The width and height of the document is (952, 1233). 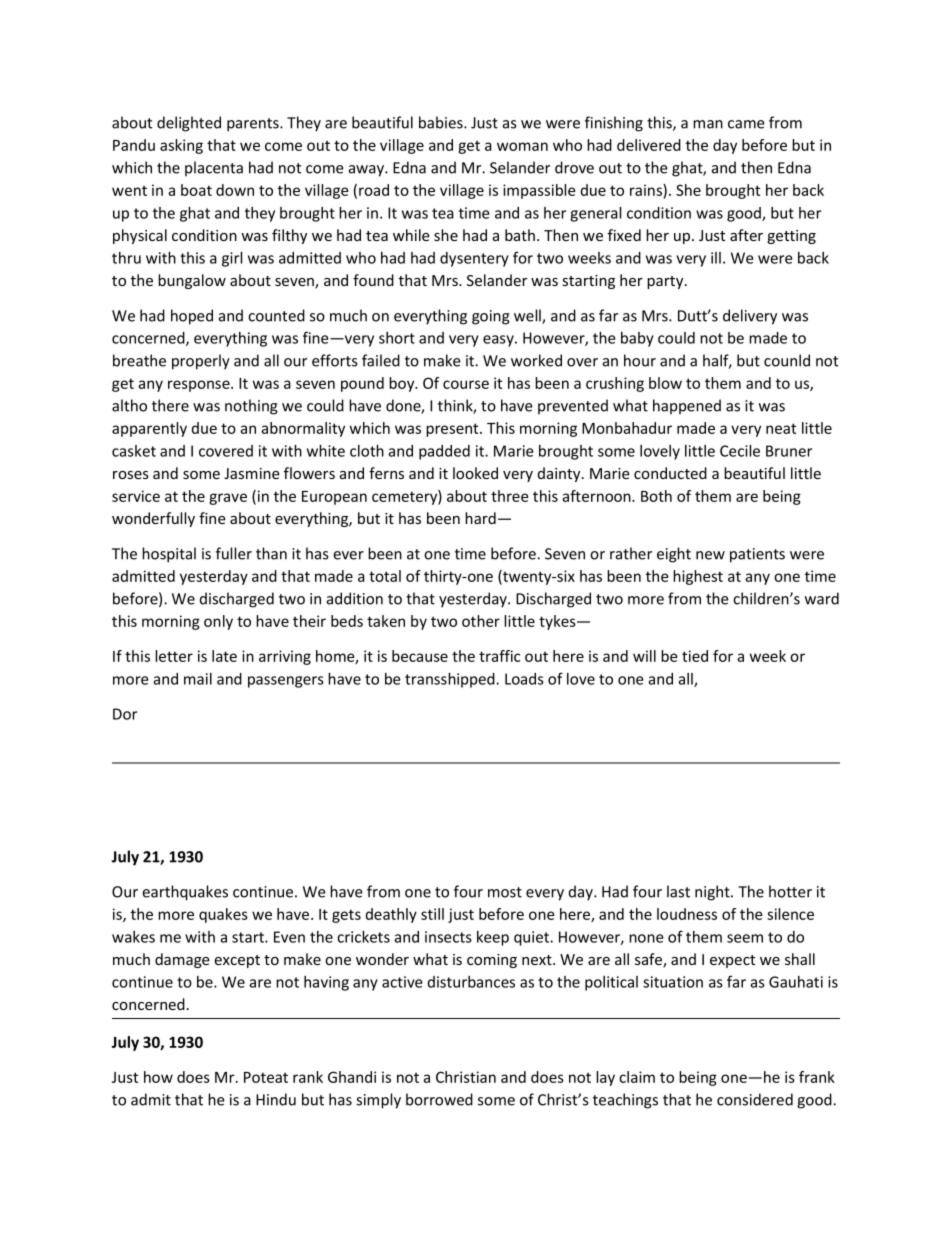 I want to click on most, so click(x=505, y=892).
